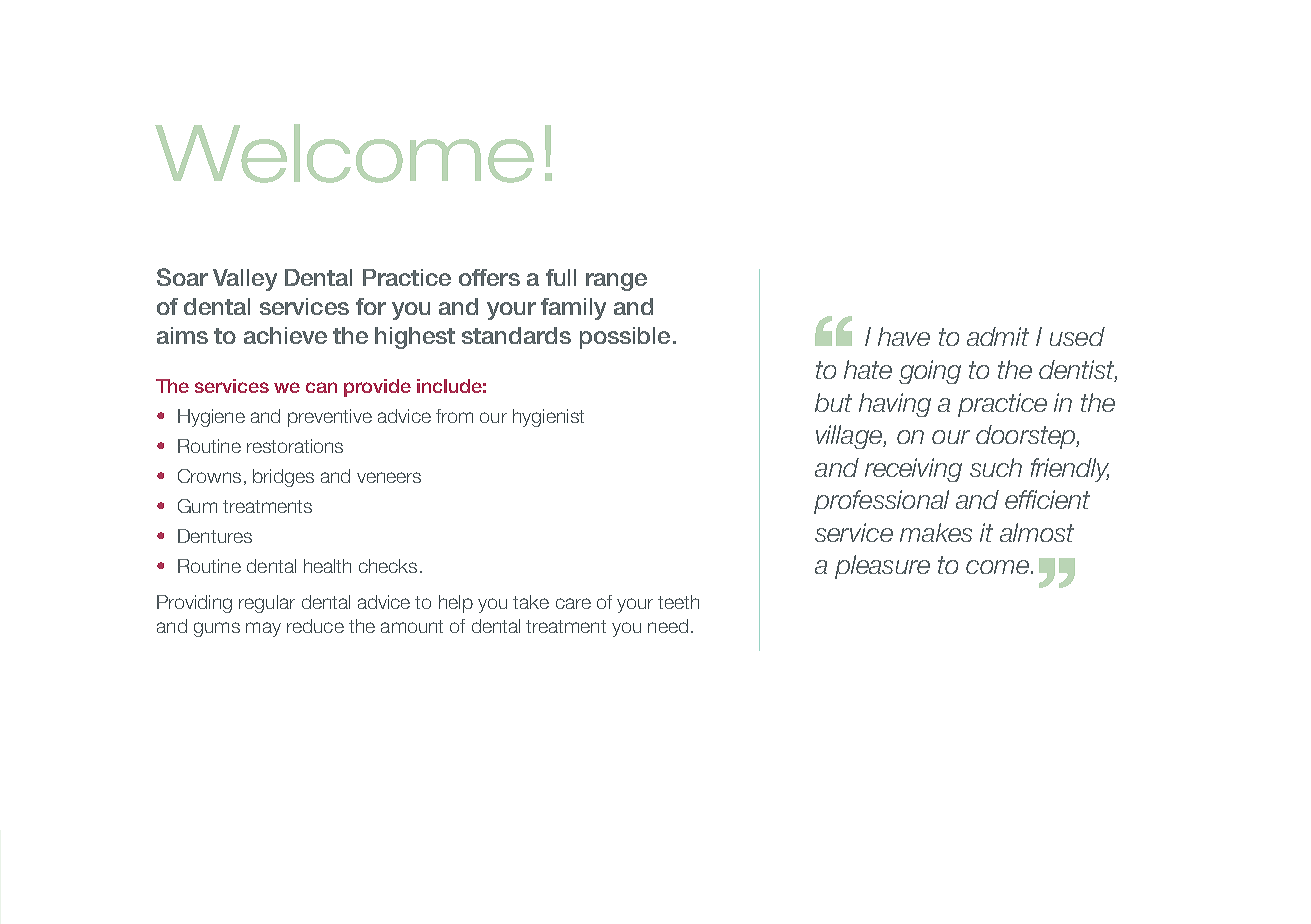  What do you see at coordinates (996, 467) in the page?
I see `such` at bounding box center [996, 467].
